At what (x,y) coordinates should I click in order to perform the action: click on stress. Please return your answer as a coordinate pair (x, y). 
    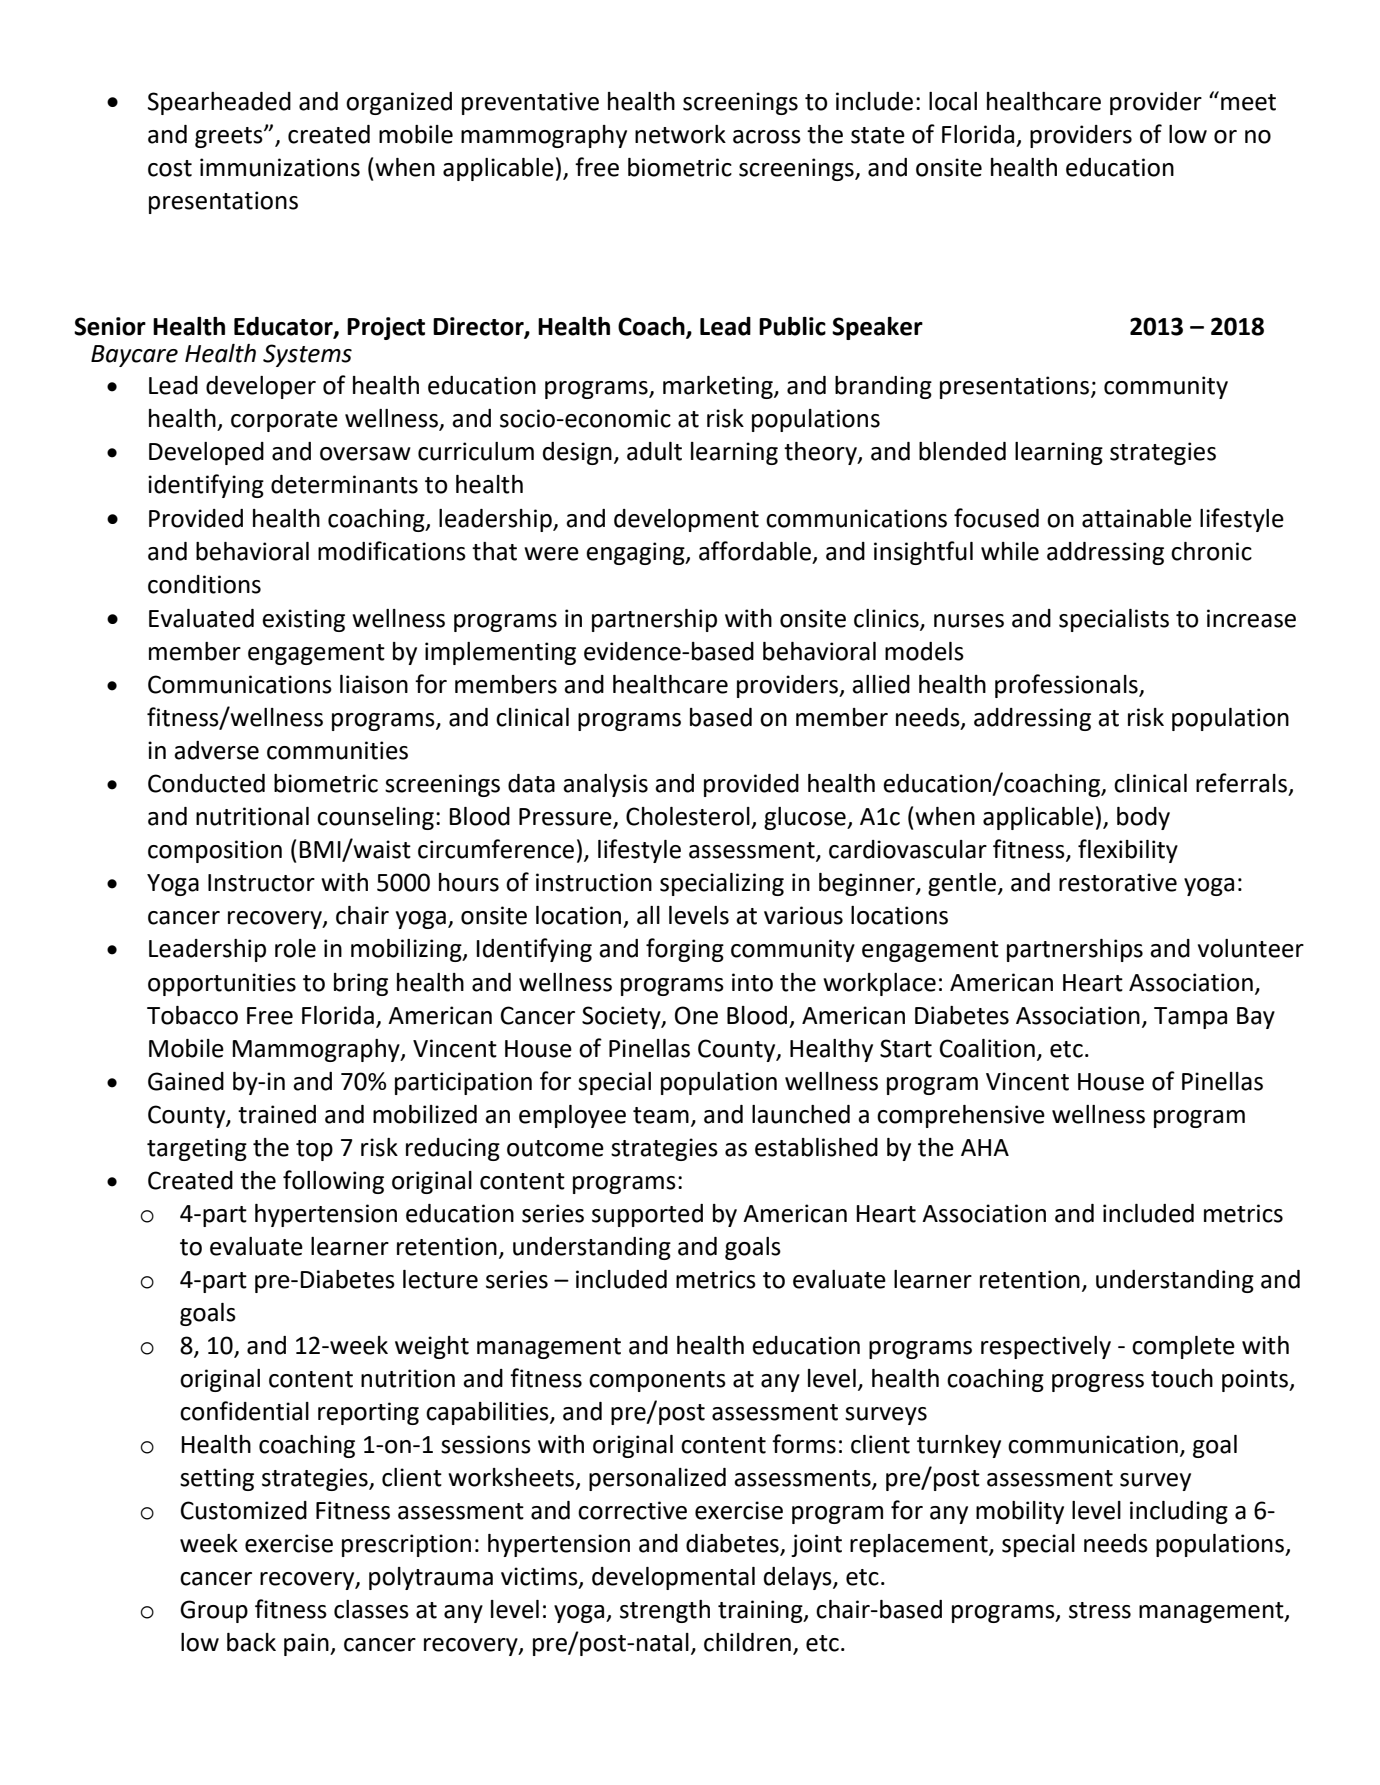
    Looking at the image, I should click on (1100, 1610).
